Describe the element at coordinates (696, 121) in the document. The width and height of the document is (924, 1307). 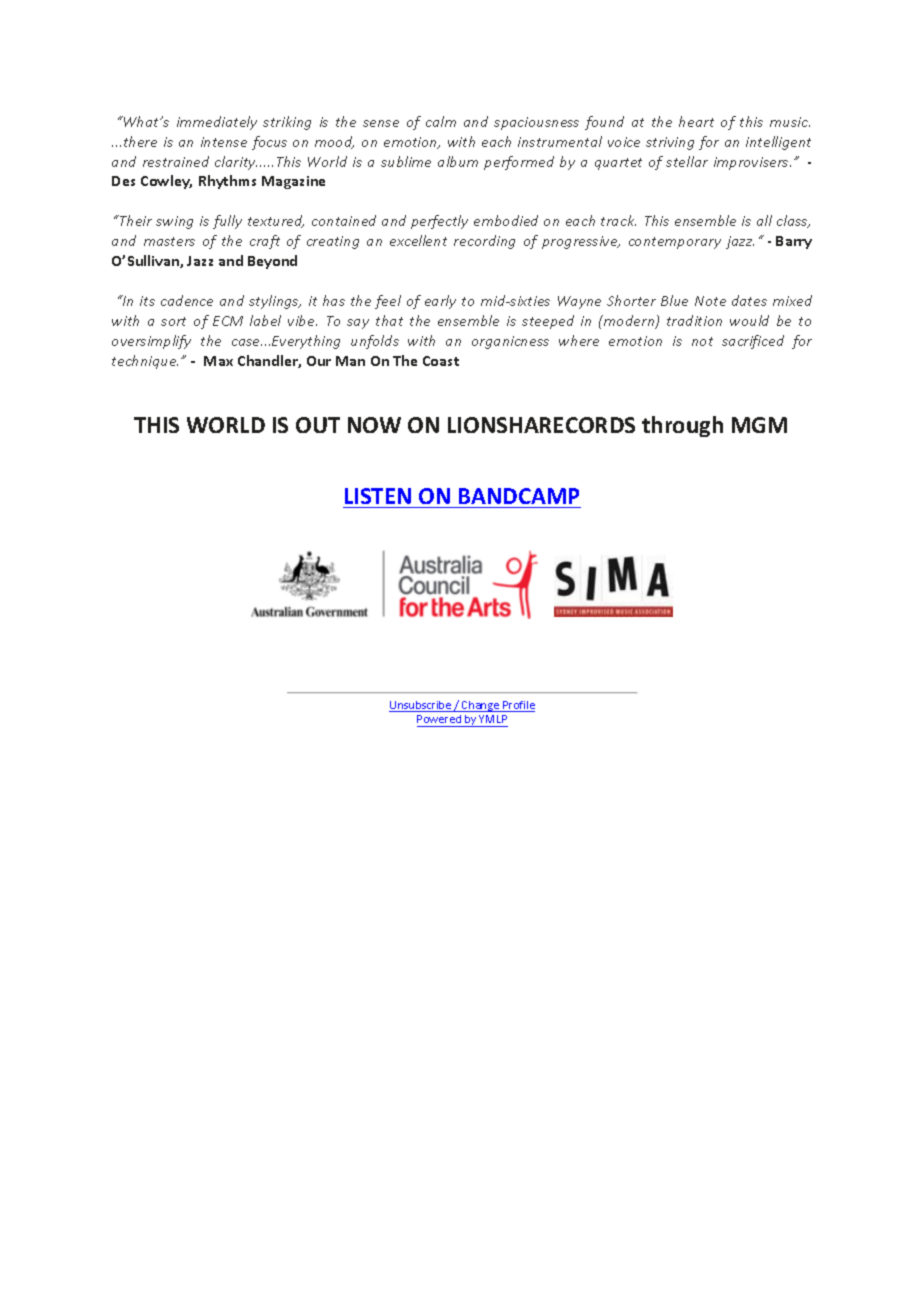
I see `heart` at that location.
